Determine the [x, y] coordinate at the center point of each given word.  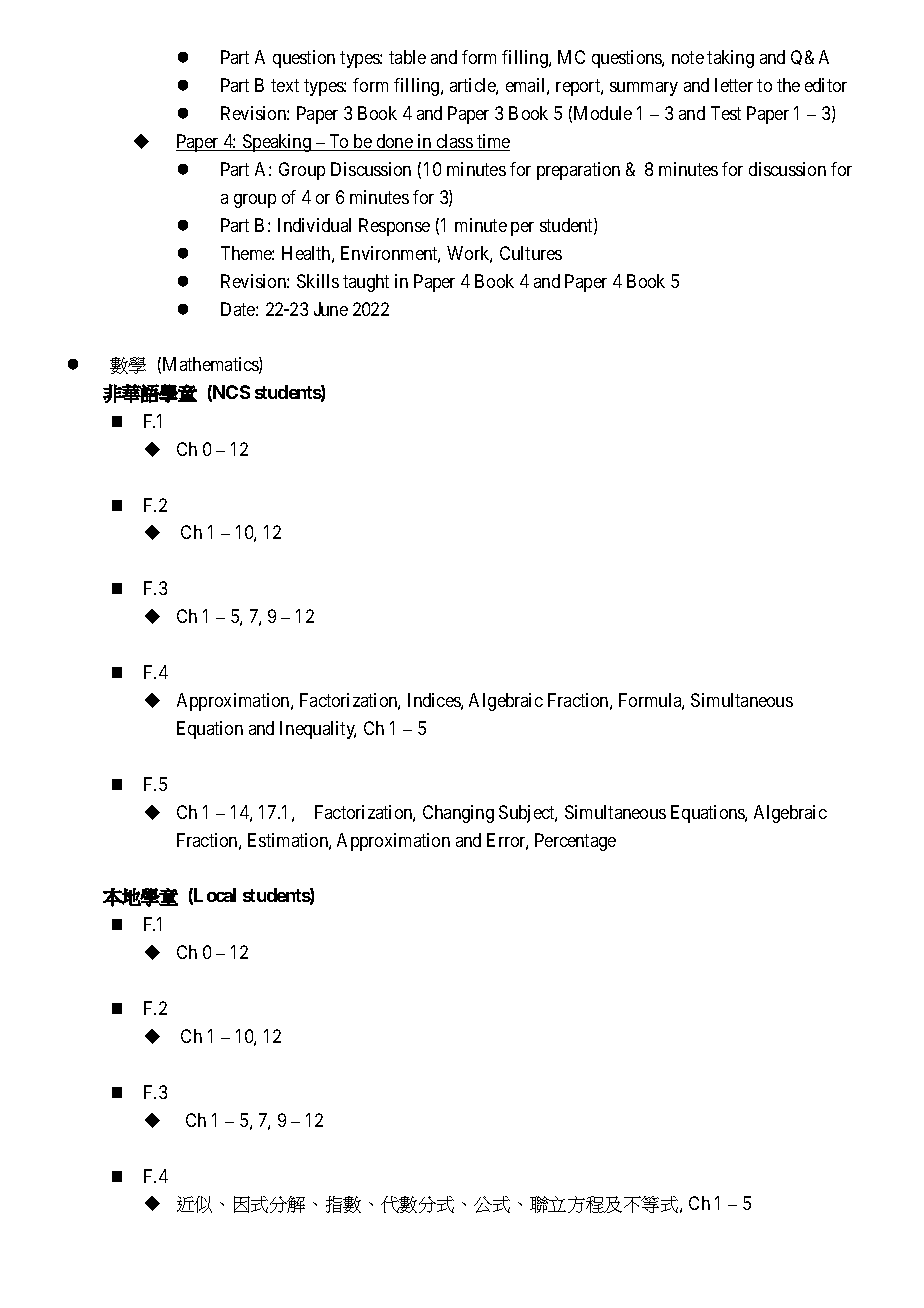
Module [603, 113]
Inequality [318, 730]
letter [734, 85]
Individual [314, 225]
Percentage [575, 842]
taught [366, 283]
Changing [458, 814]
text [285, 85]
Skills [318, 281]
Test [726, 113]
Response [394, 227]
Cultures [531, 253]
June [331, 309]
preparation [578, 171]
